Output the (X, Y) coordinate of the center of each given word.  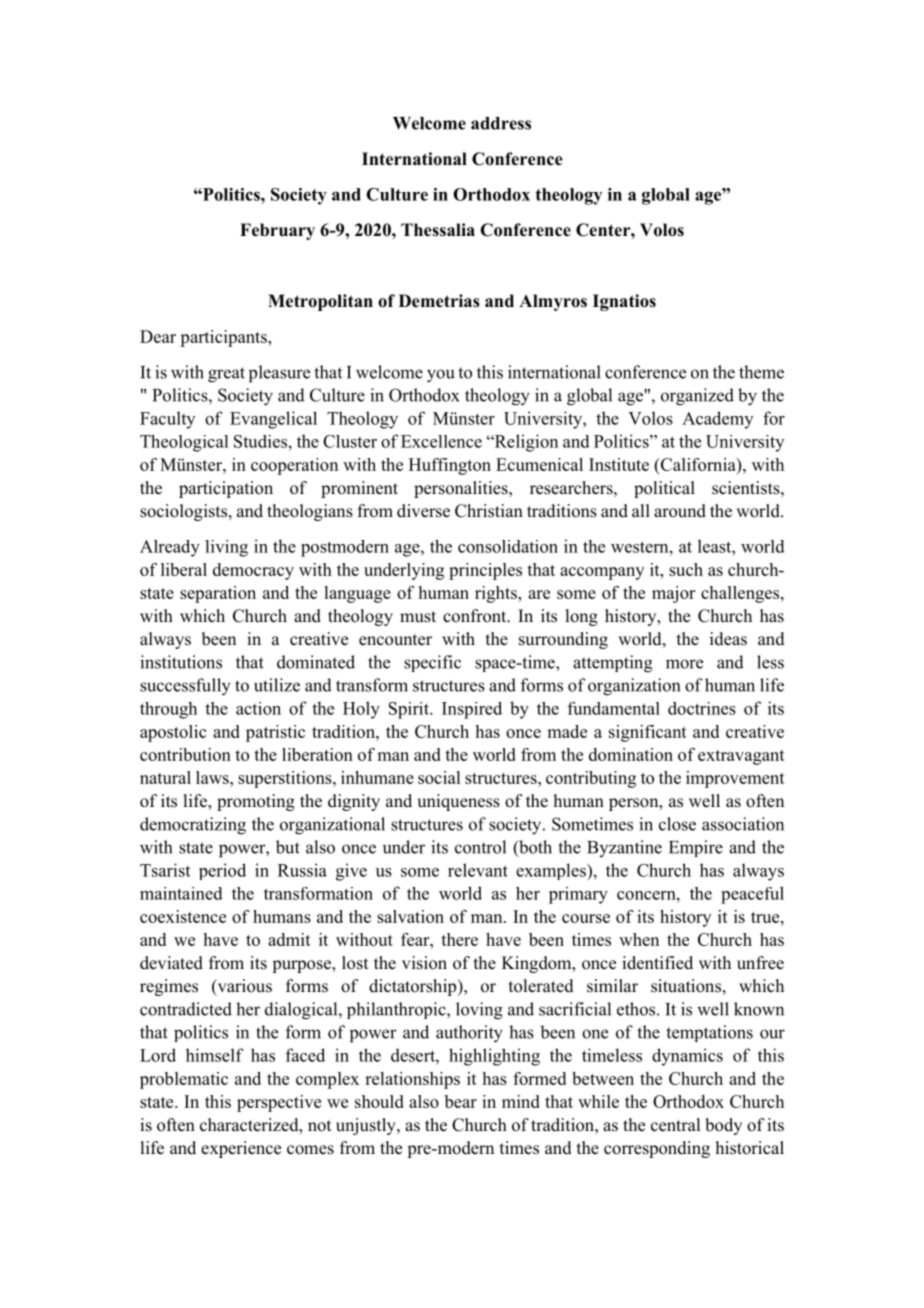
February (277, 231)
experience (241, 1149)
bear (461, 1101)
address (501, 123)
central (675, 1125)
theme (761, 372)
